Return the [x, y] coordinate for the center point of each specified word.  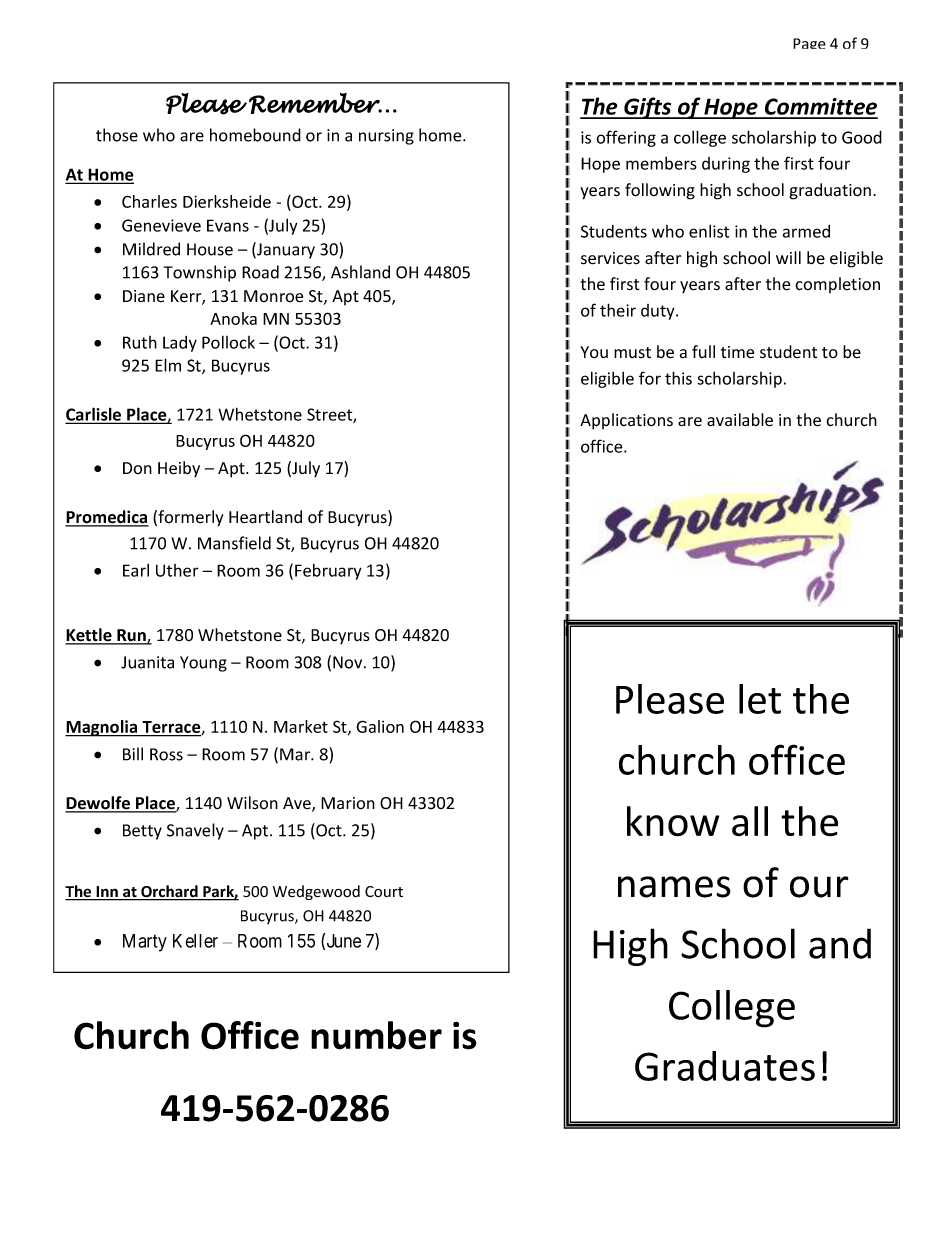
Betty [142, 832]
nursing [386, 137]
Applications [626, 421]
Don [137, 468]
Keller [195, 941]
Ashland [360, 272]
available [740, 420]
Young [203, 664]
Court [384, 891]
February [328, 571]
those [117, 135]
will [788, 257]
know [673, 821]
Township [200, 273]
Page [809, 43]
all [750, 821]
